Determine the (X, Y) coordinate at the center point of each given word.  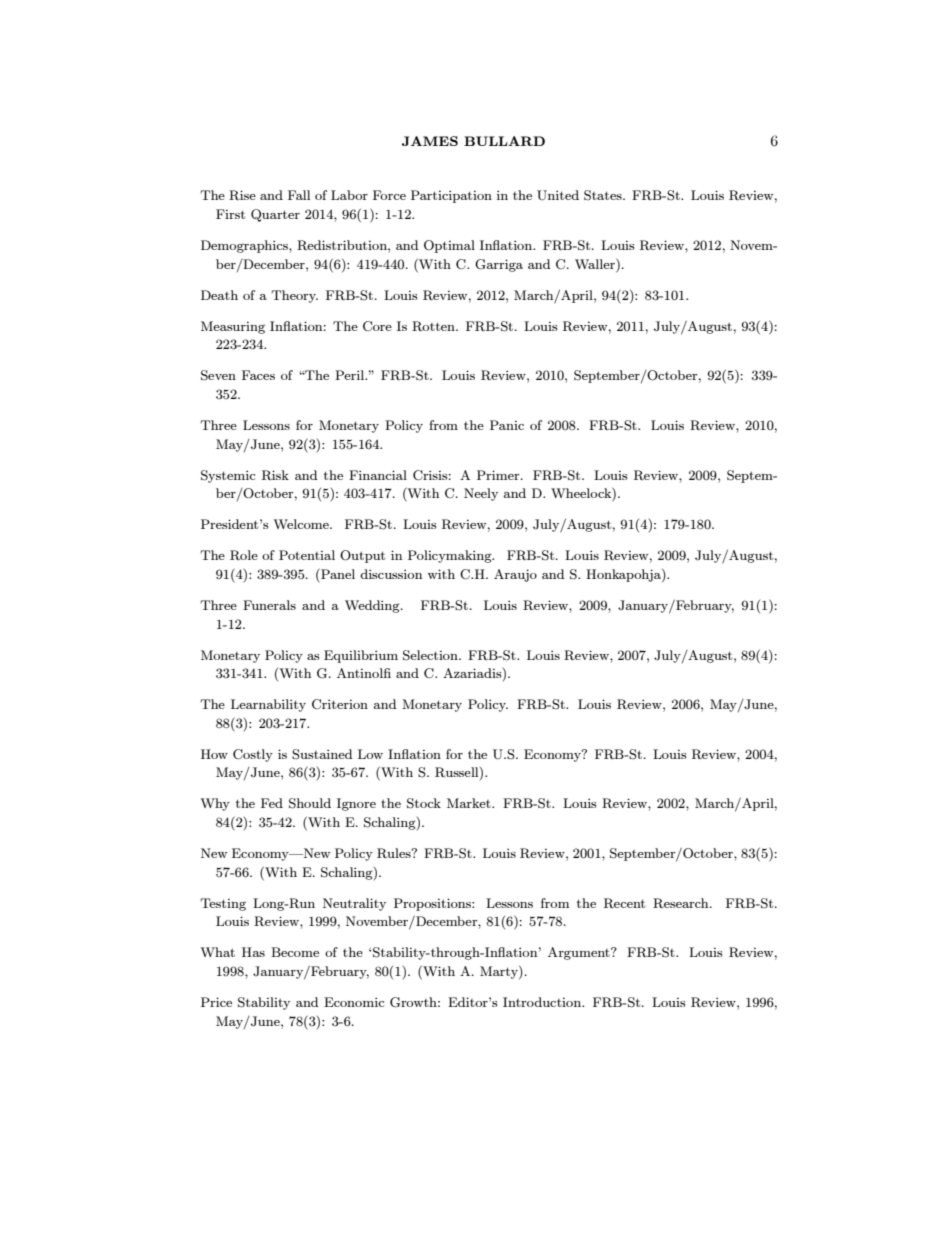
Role (244, 555)
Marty (500, 972)
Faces (258, 375)
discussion (391, 574)
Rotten (434, 326)
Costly (253, 755)
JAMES (430, 141)
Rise (242, 195)
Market (470, 803)
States (604, 195)
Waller (596, 263)
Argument (580, 953)
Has (253, 952)
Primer (499, 475)
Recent (624, 903)
